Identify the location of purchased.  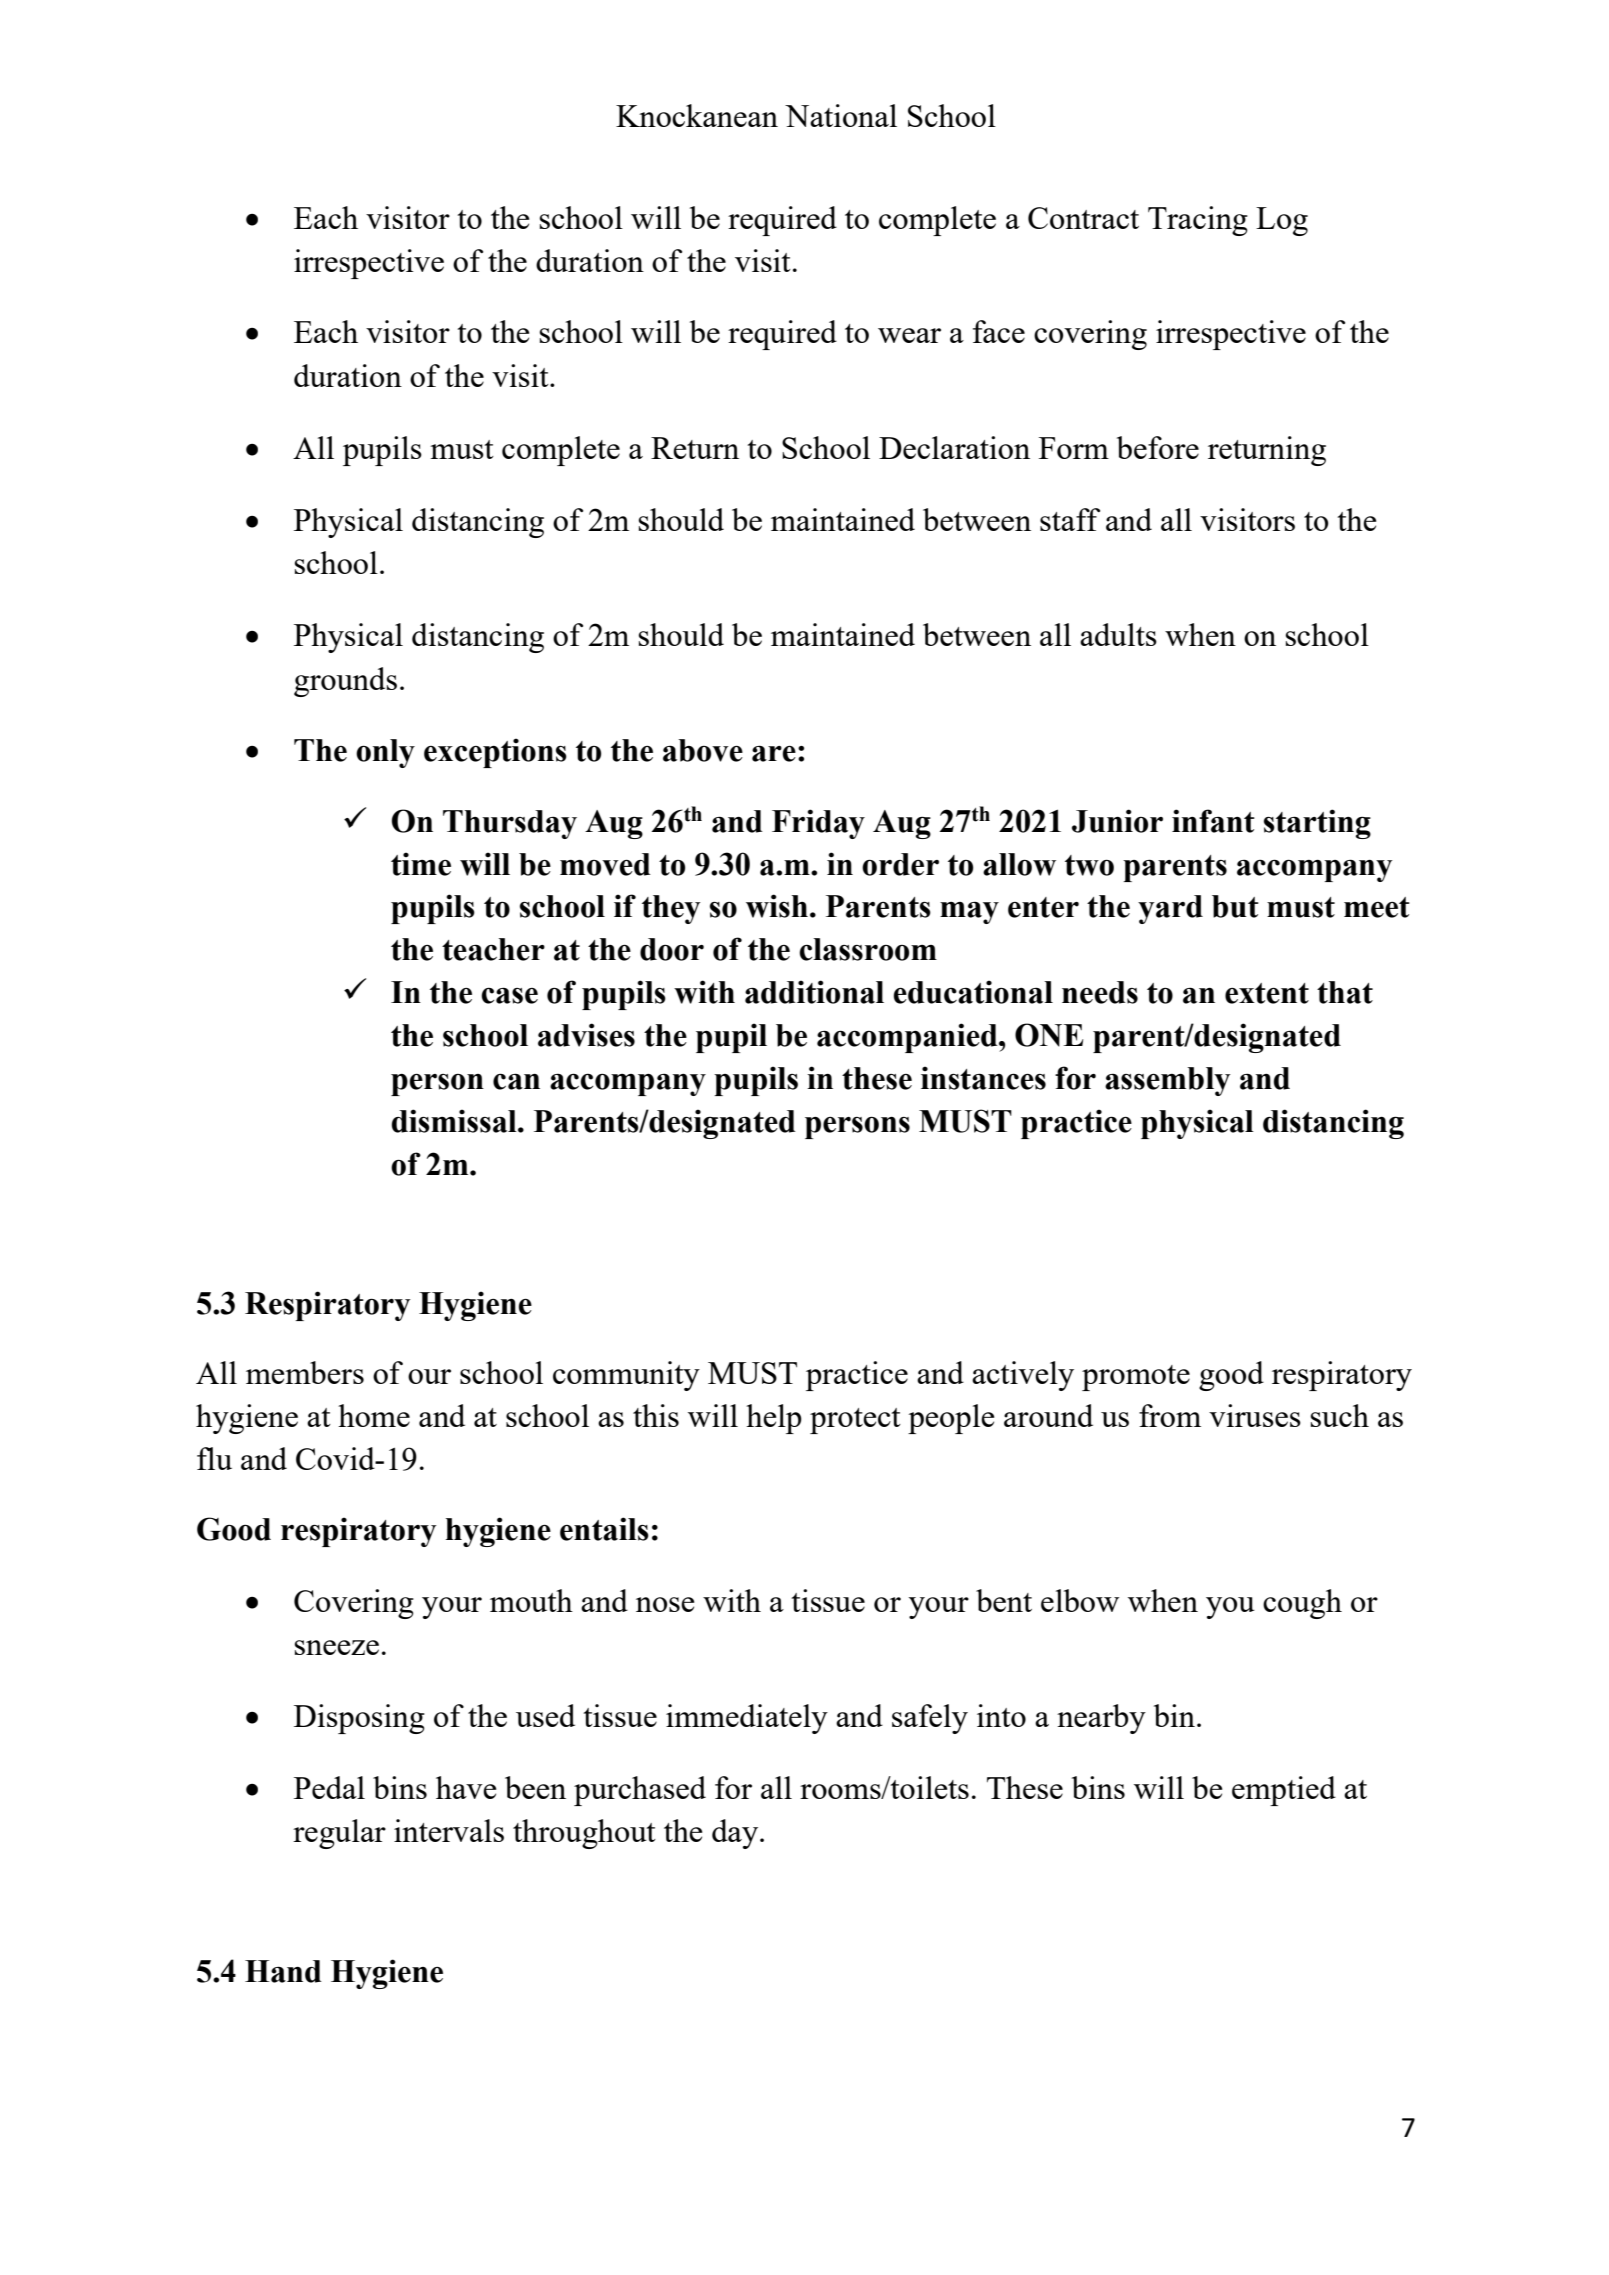
(640, 1791).
